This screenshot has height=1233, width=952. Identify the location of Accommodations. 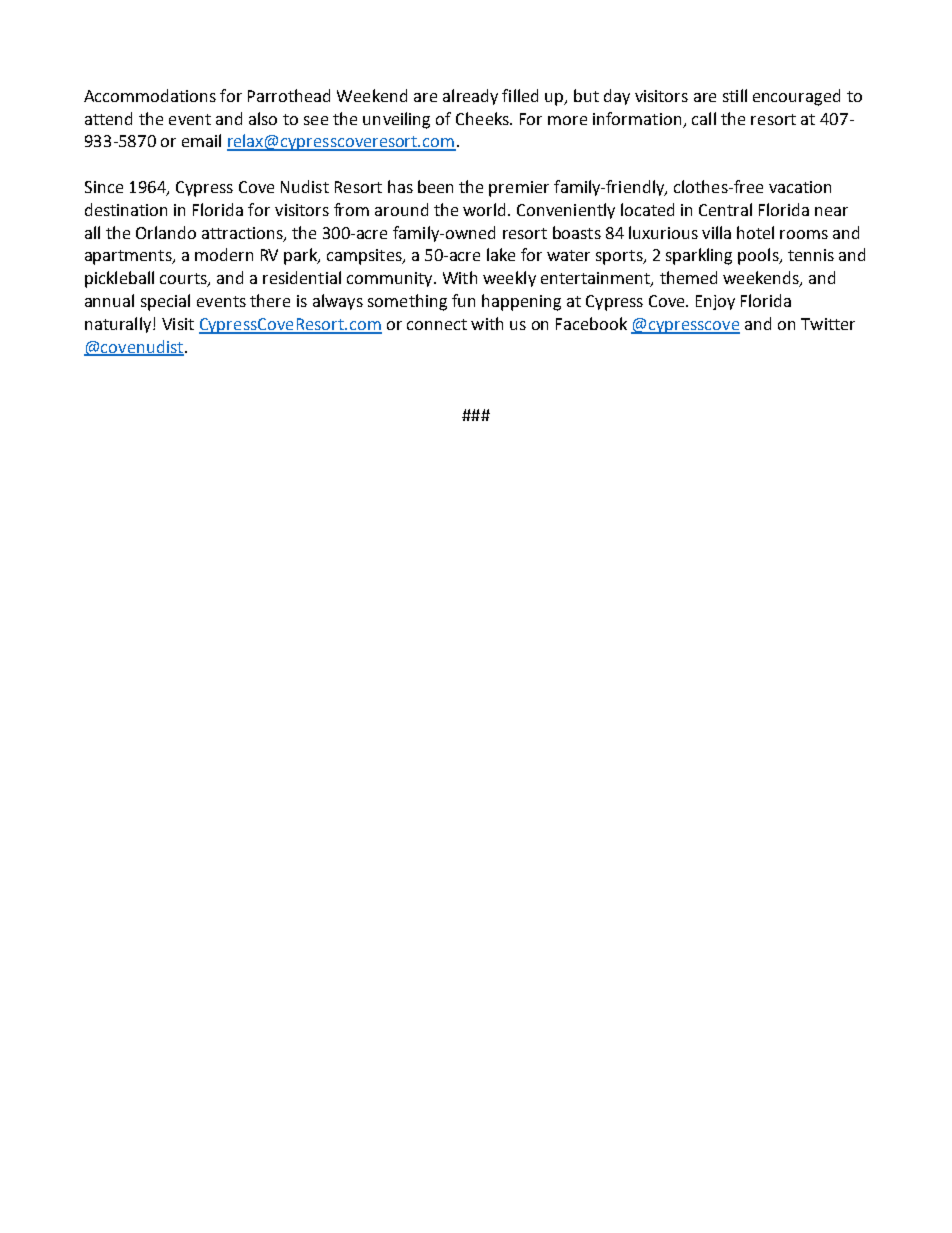
(150, 95).
